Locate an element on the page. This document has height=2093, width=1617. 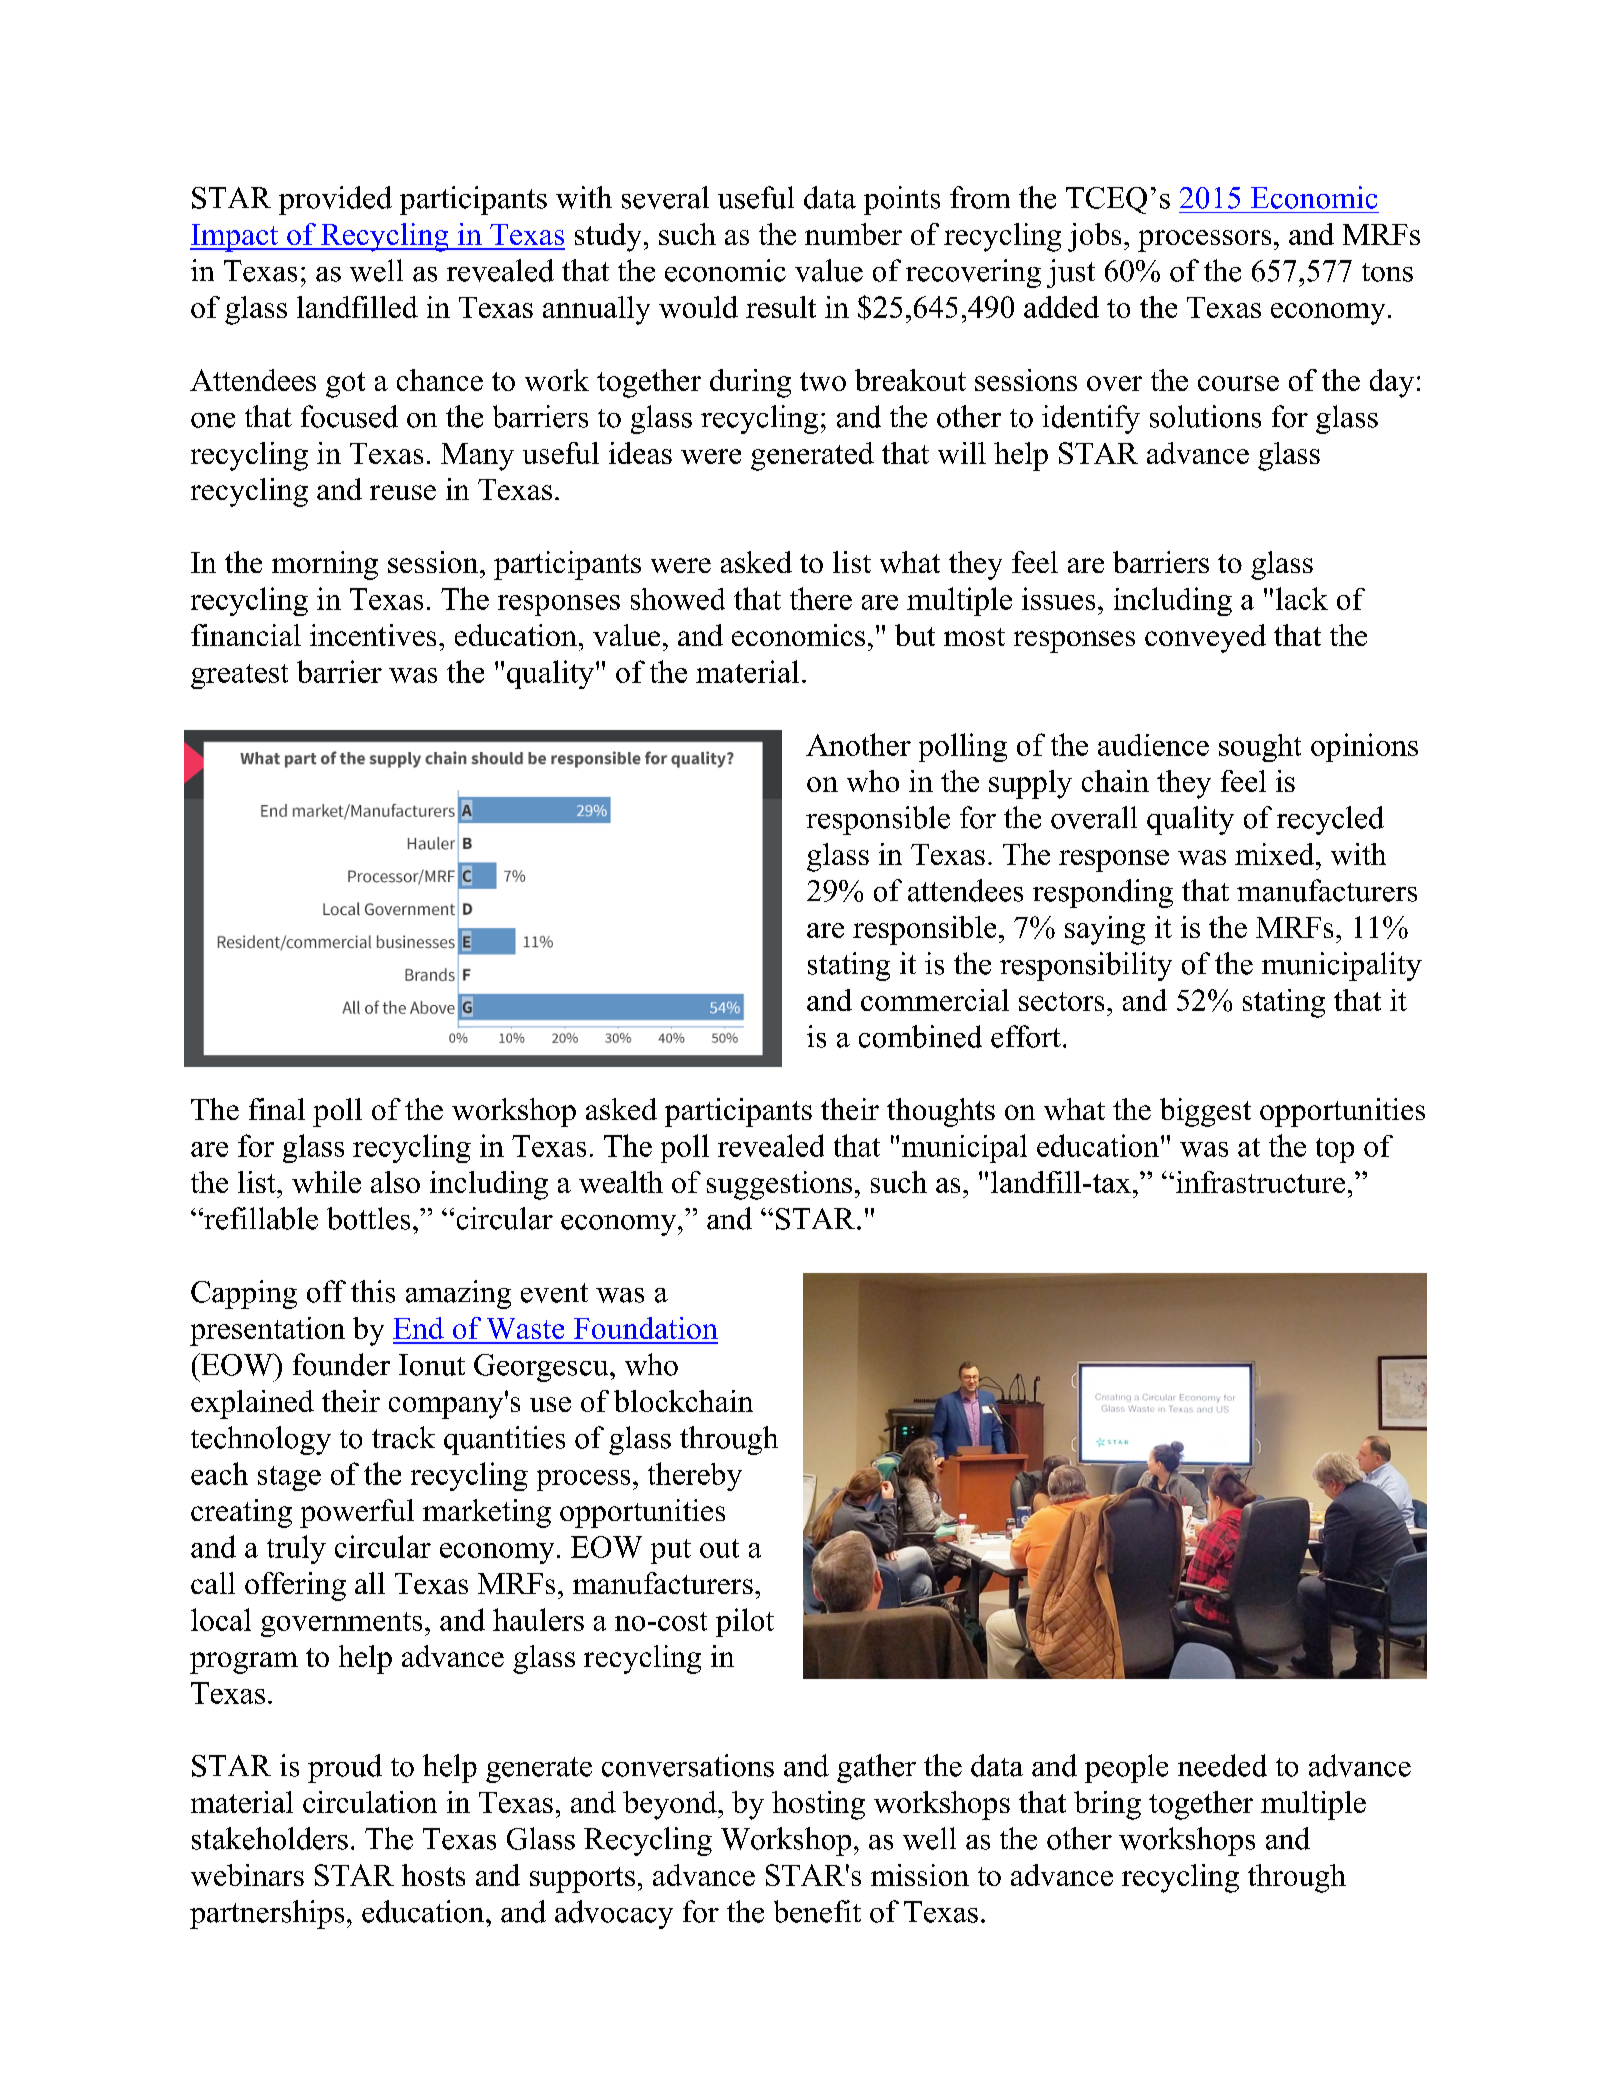
lack is located at coordinates (1302, 598).
